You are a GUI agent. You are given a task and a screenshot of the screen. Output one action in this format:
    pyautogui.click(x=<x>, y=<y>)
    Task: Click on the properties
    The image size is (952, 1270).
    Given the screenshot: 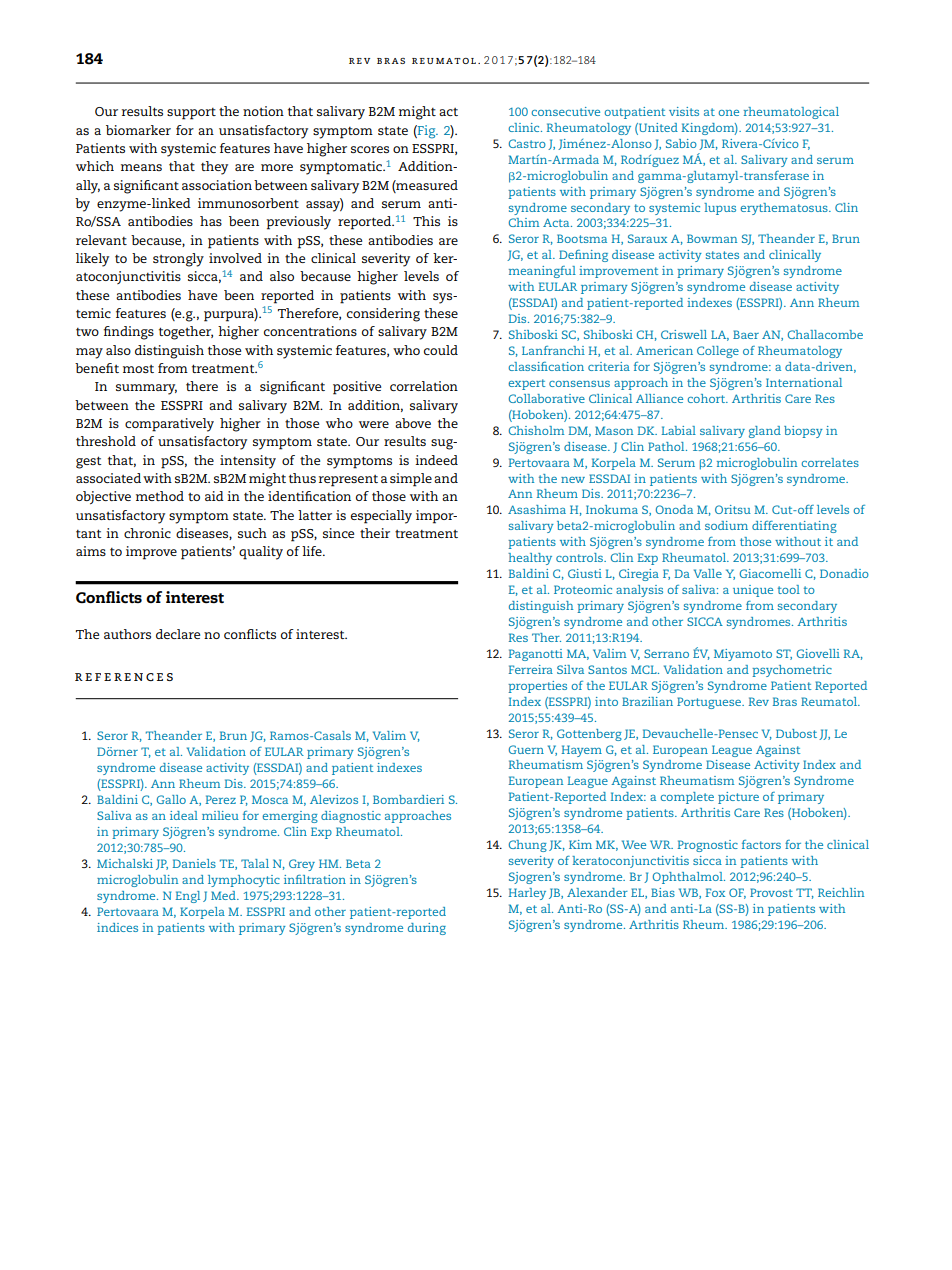 What is the action you would take?
    pyautogui.click(x=537, y=687)
